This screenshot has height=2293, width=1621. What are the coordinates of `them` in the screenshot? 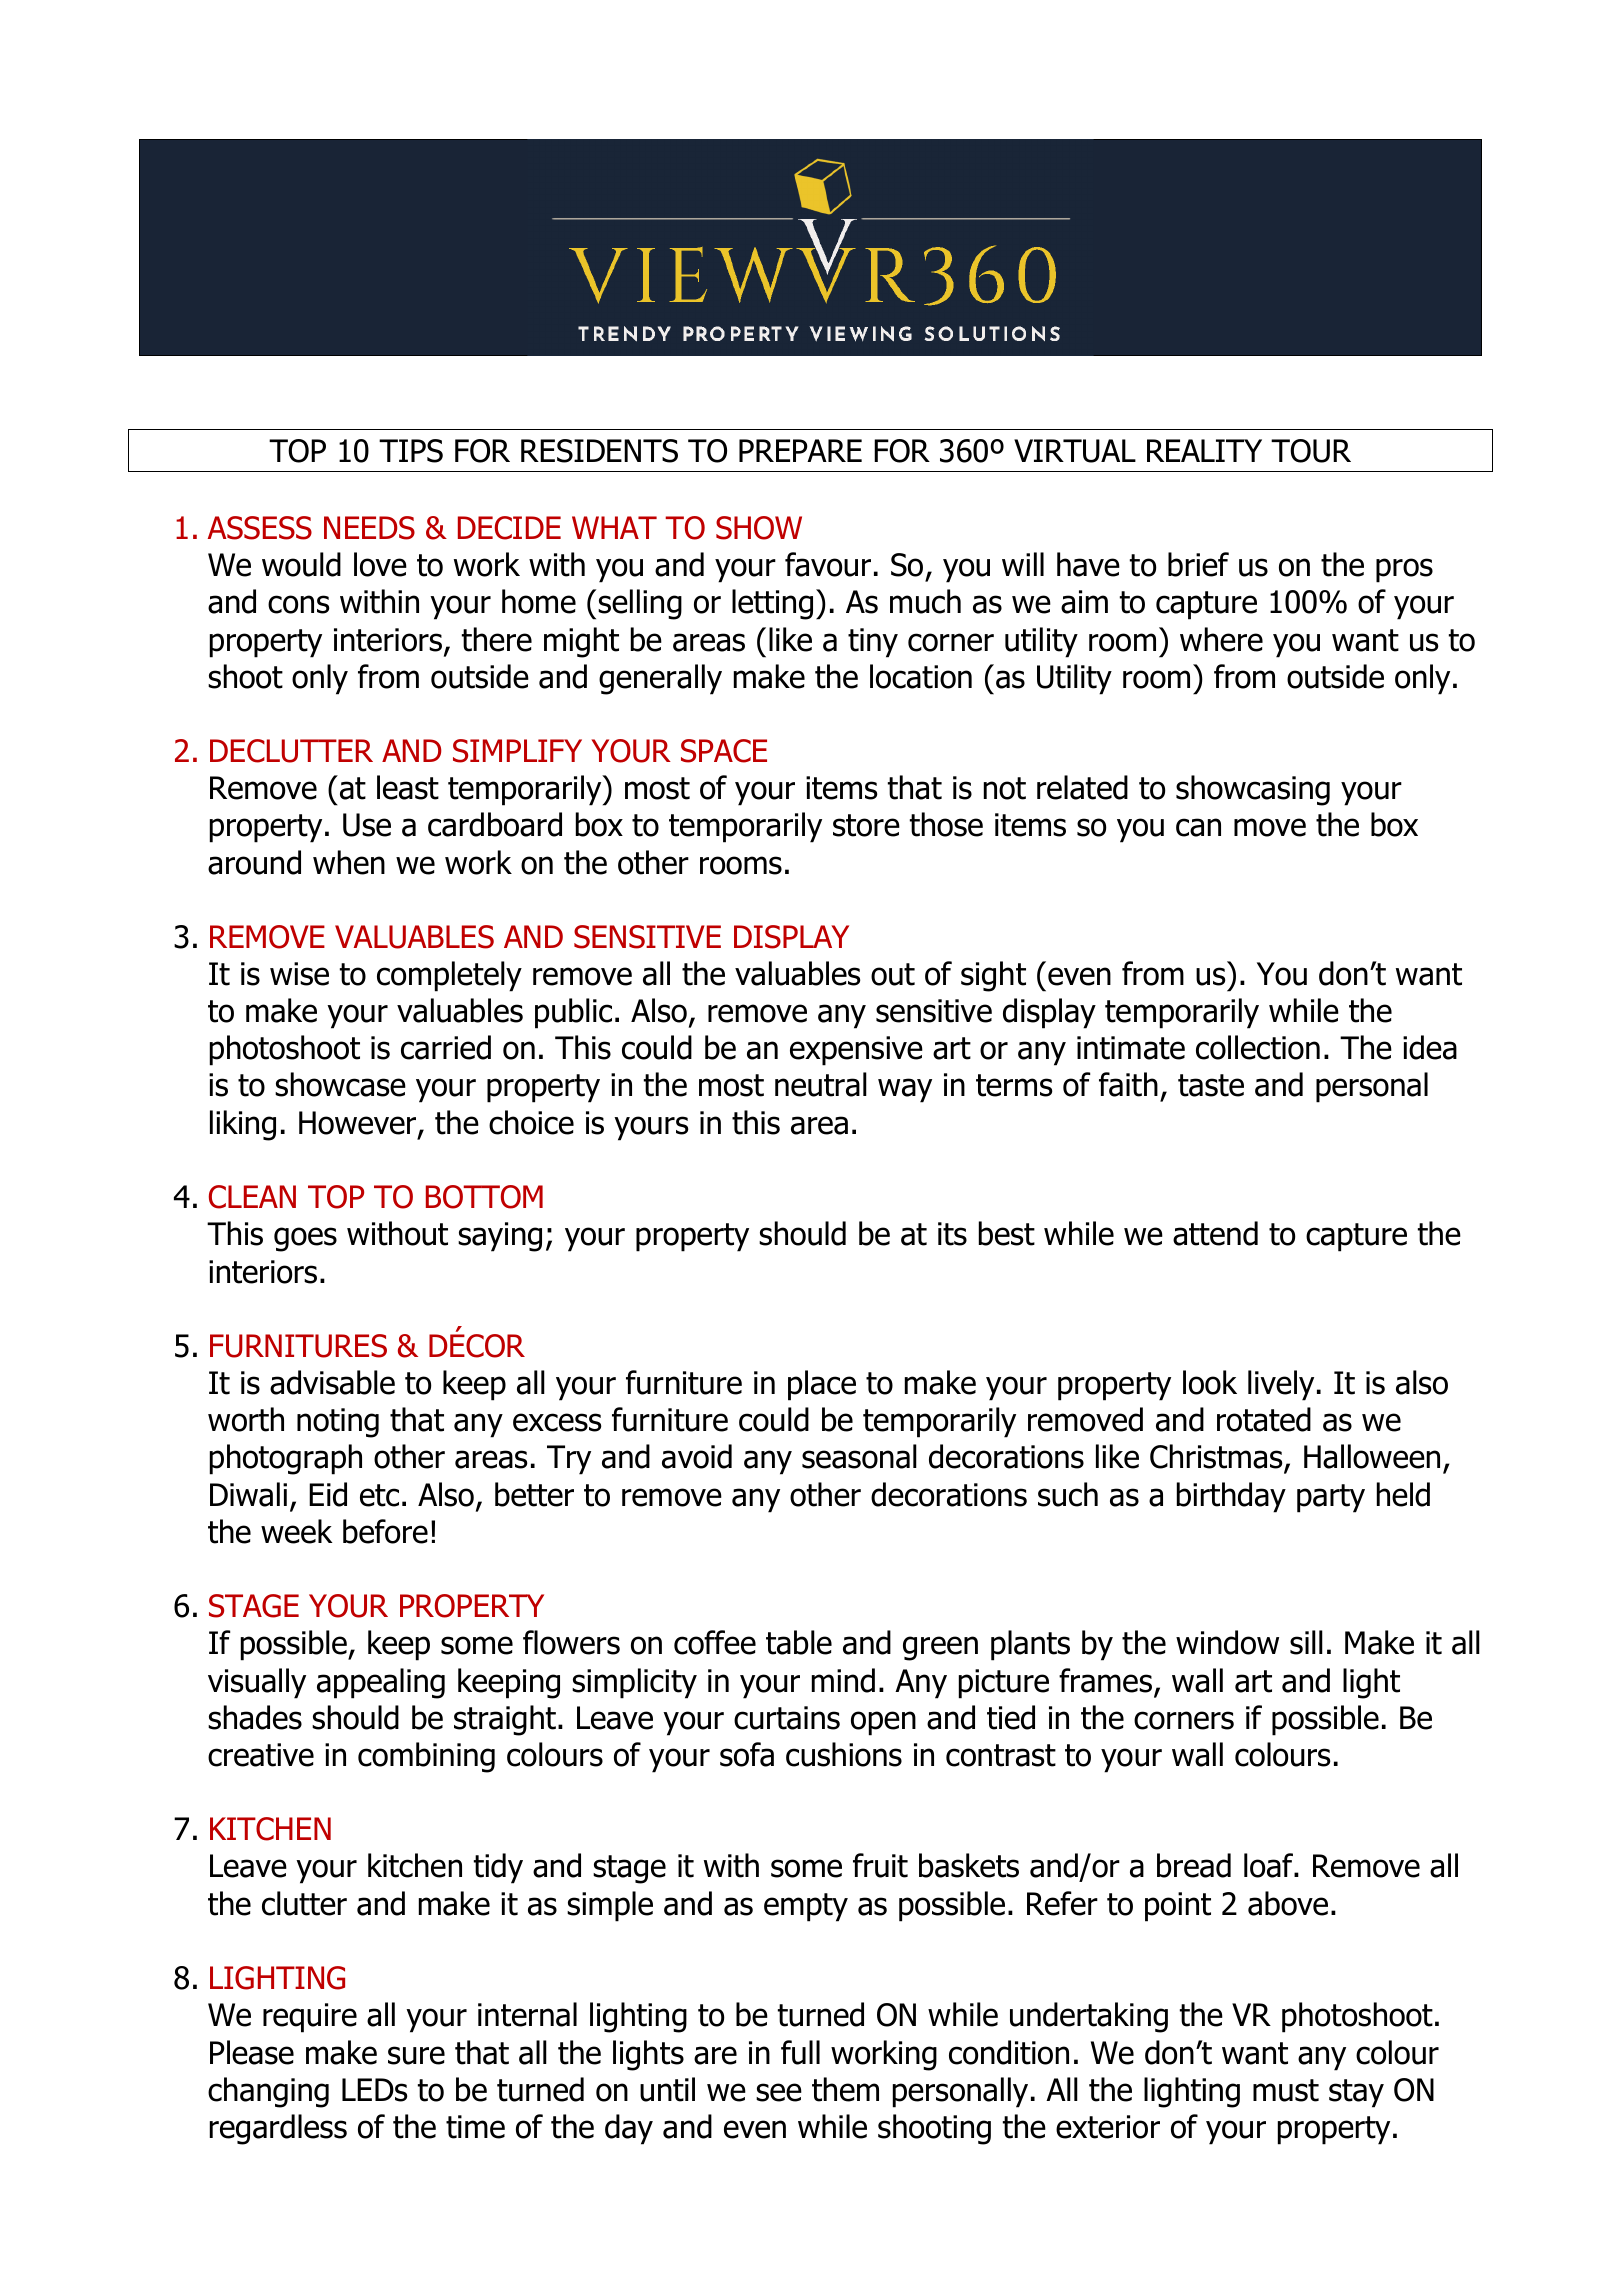 It's located at (845, 2089).
